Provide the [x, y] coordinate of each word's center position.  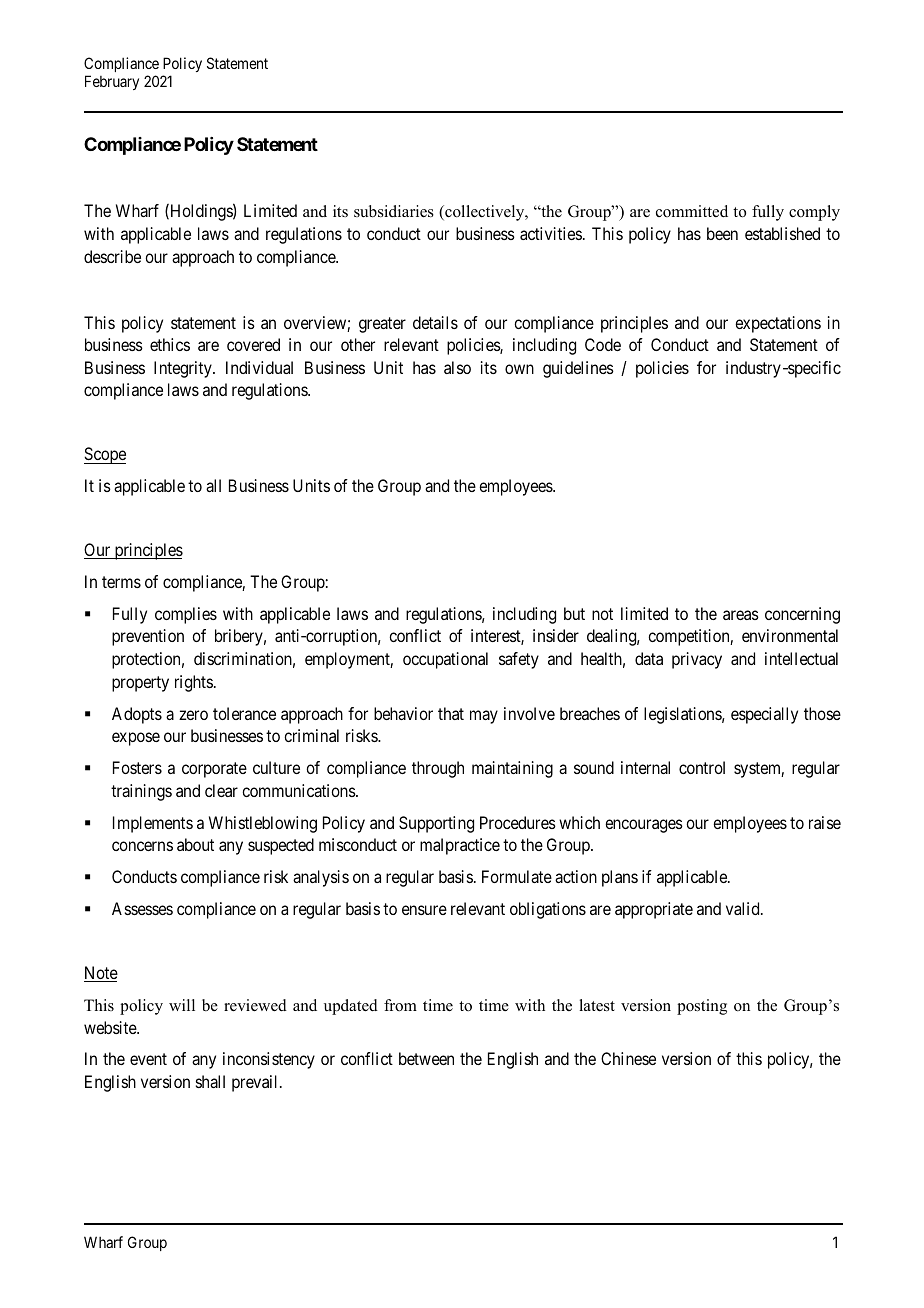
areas [741, 615]
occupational [445, 660]
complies [186, 615]
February [112, 82]
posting [702, 1007]
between [426, 1058]
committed [692, 211]
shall [210, 1081]
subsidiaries [394, 211]
